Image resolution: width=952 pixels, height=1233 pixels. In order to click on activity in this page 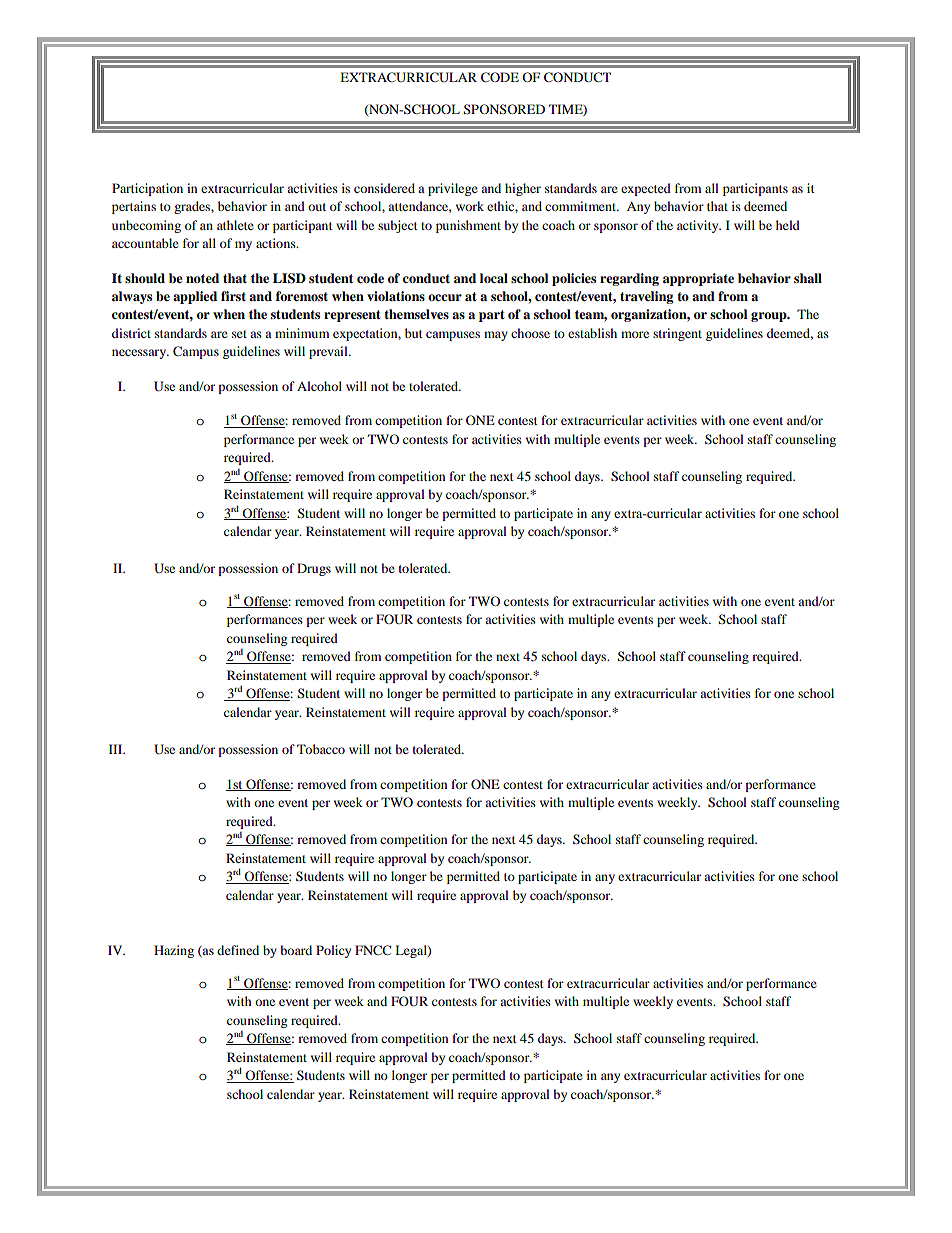, I will do `click(699, 226)`.
